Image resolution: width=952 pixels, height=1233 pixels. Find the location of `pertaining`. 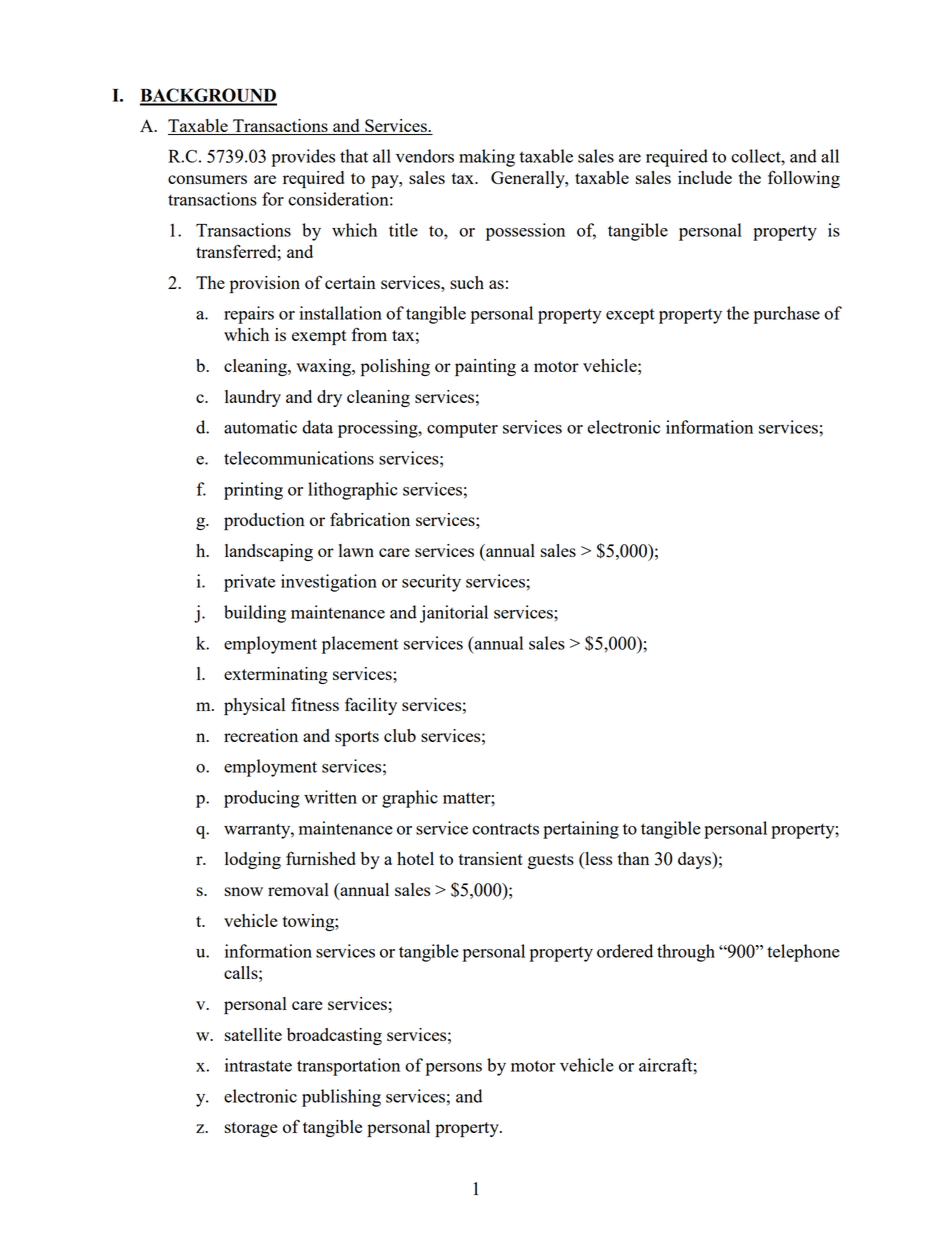

pertaining is located at coordinates (581, 830).
